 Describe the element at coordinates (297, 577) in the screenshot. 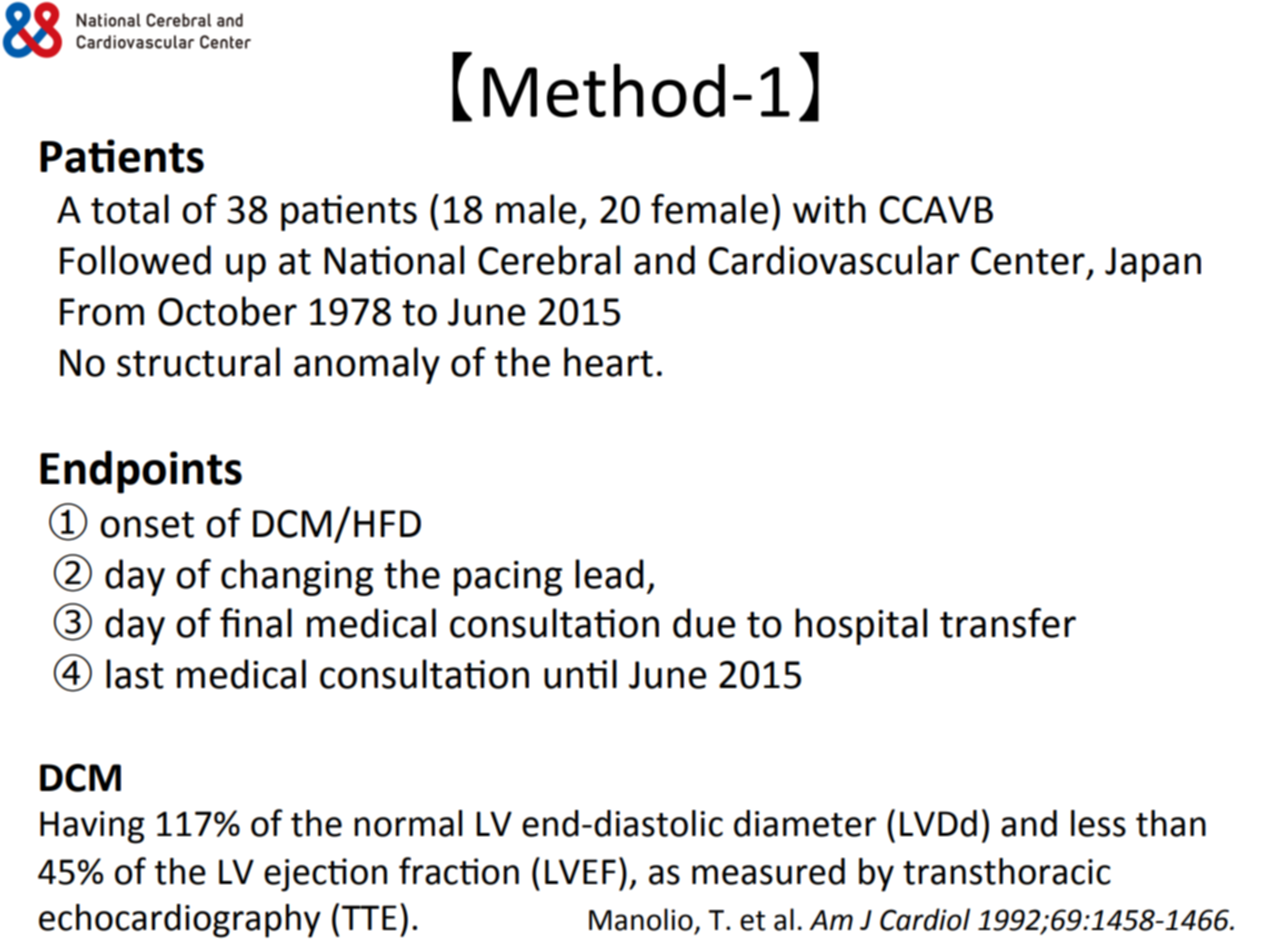

I see `changing` at that location.
